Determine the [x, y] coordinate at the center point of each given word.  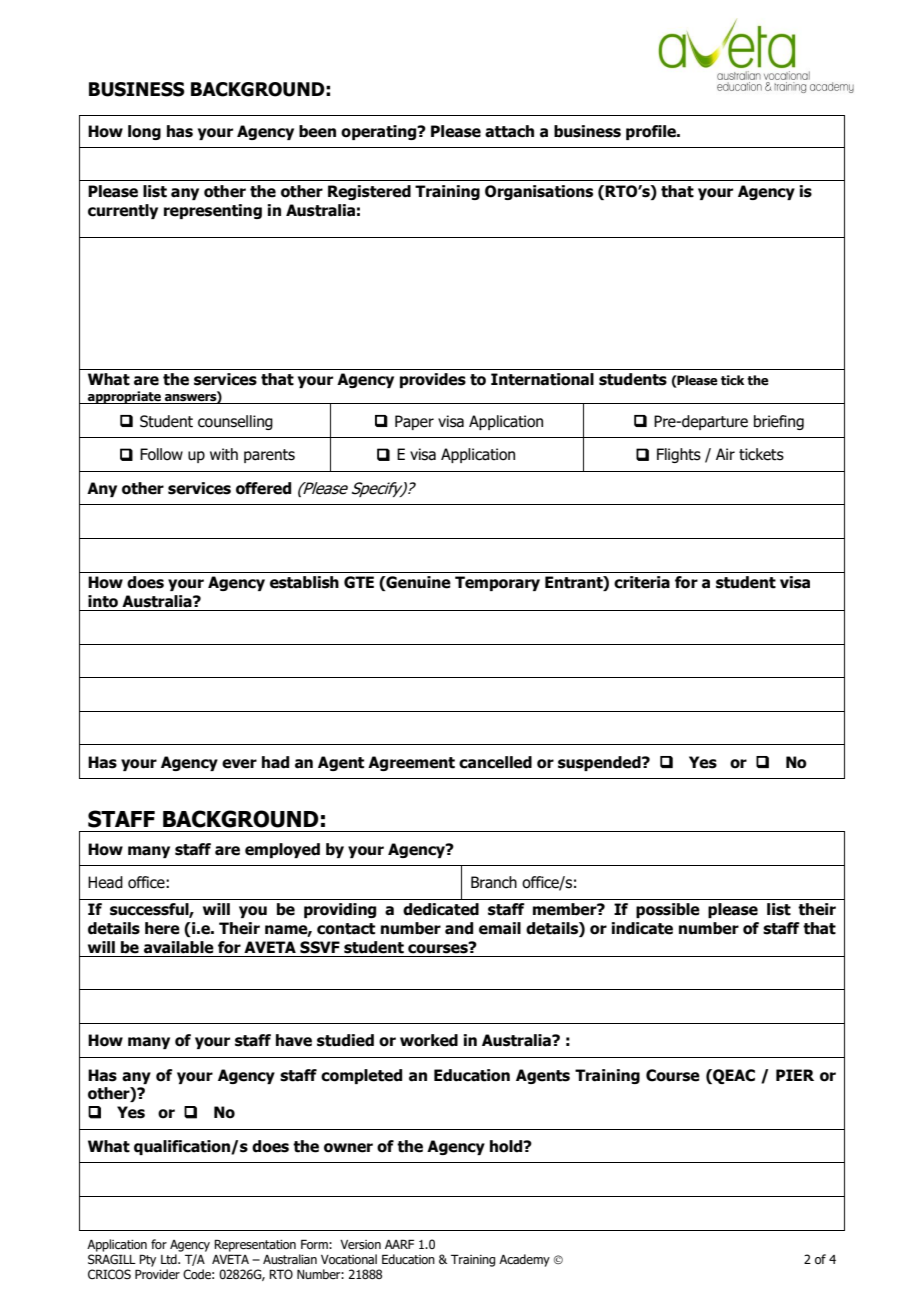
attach [509, 131]
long [144, 132]
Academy [524, 1260]
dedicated [441, 909]
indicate [642, 928]
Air [725, 454]
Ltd [170, 1259]
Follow [161, 454]
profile [652, 132]
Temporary [497, 583]
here [162, 928]
